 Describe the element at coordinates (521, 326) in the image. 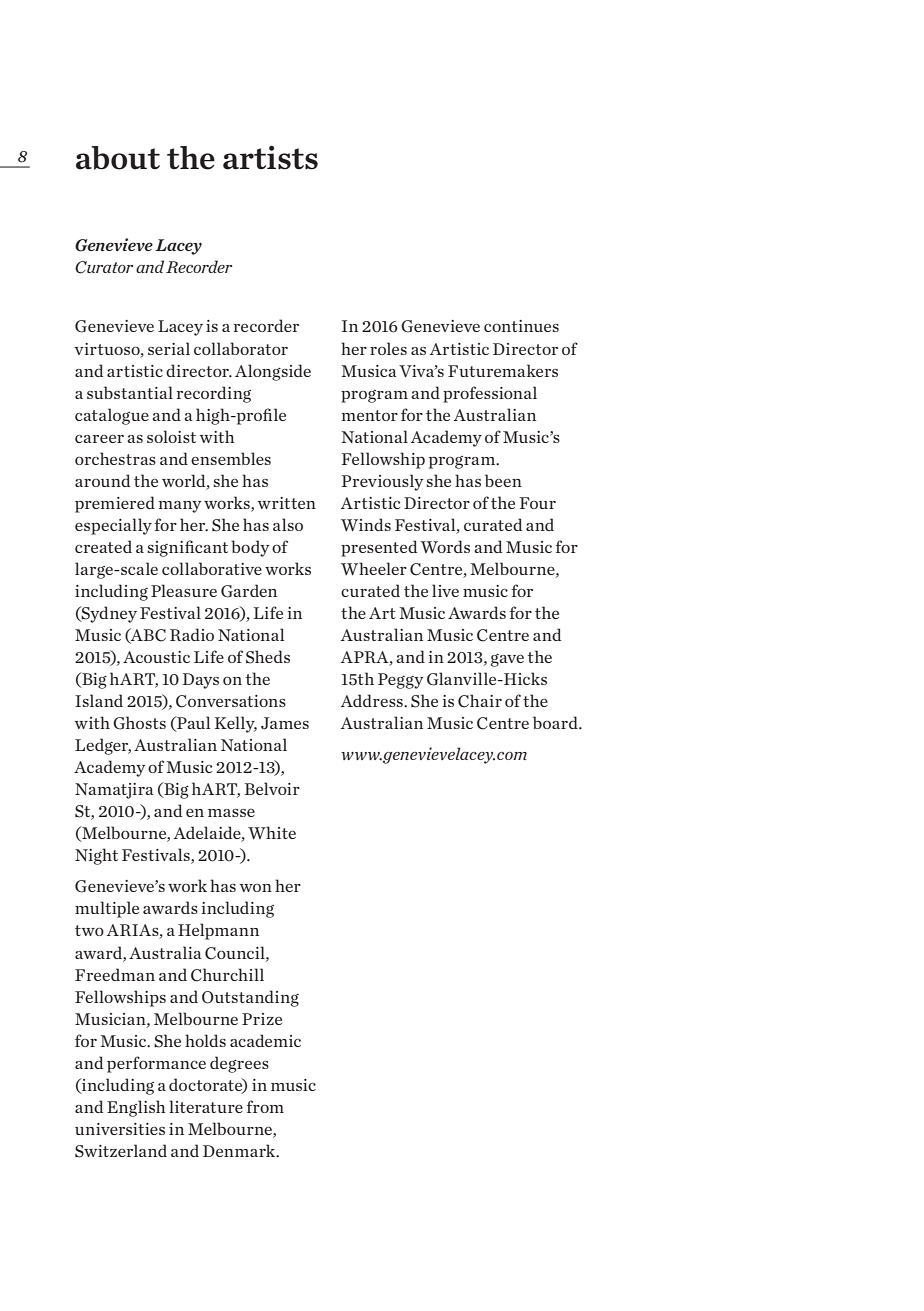

I see `continues` at that location.
